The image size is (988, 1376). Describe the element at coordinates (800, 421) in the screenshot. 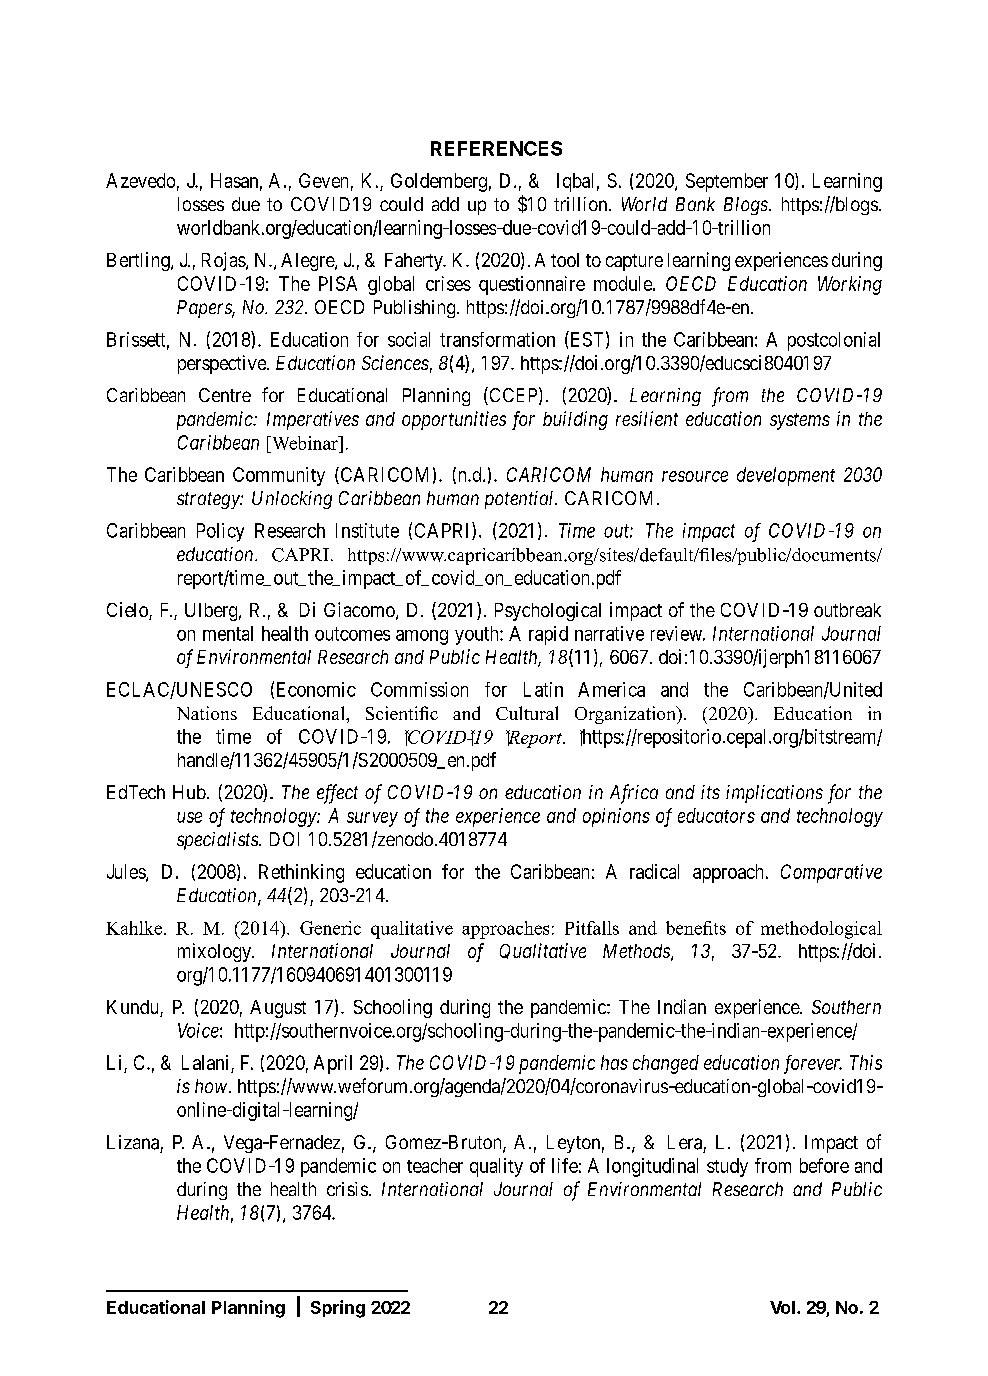

I see `systems` at that location.
